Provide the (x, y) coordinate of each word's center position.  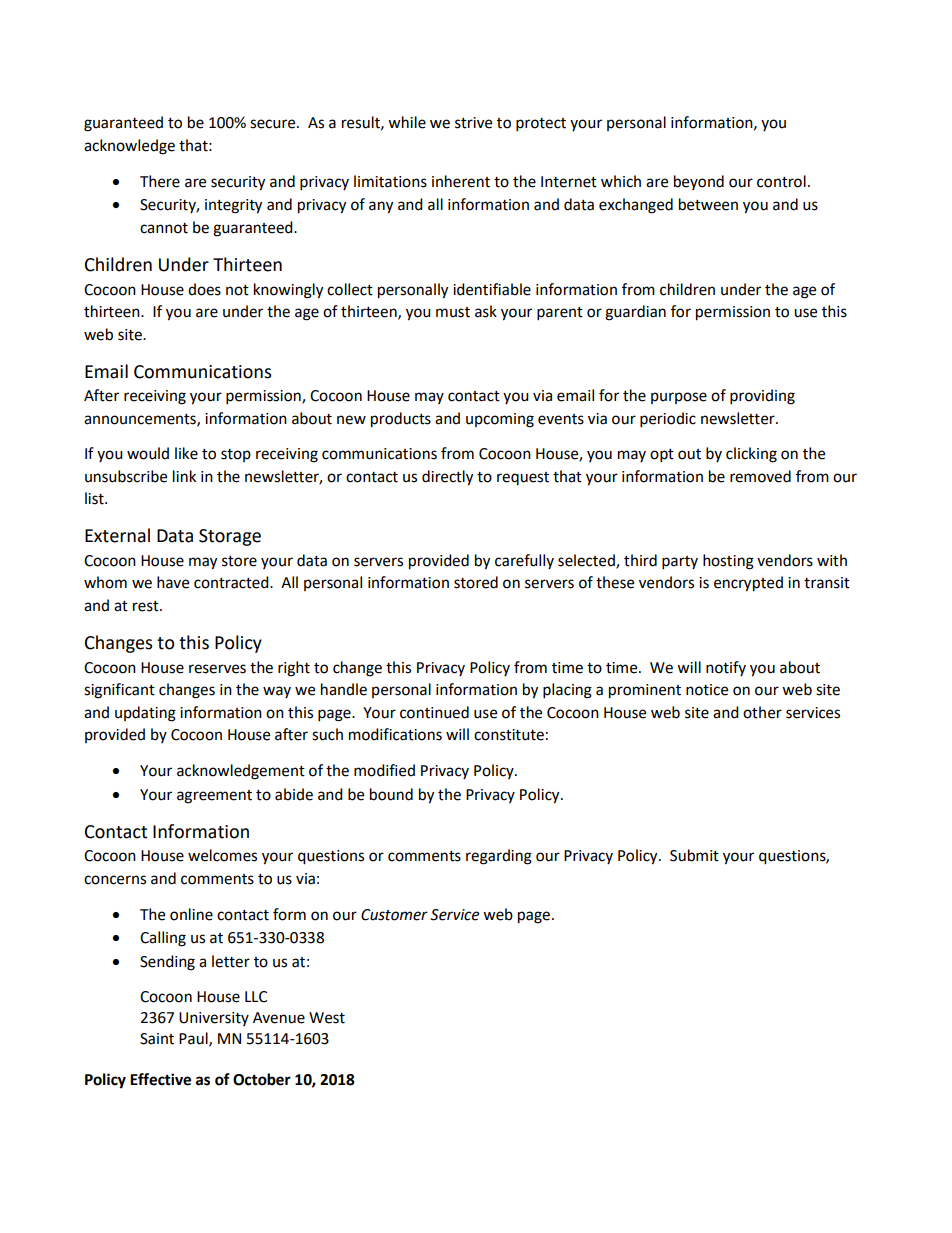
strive (473, 123)
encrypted (748, 584)
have (173, 582)
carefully (524, 561)
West (327, 1018)
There (160, 181)
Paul (194, 1039)
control (781, 181)
